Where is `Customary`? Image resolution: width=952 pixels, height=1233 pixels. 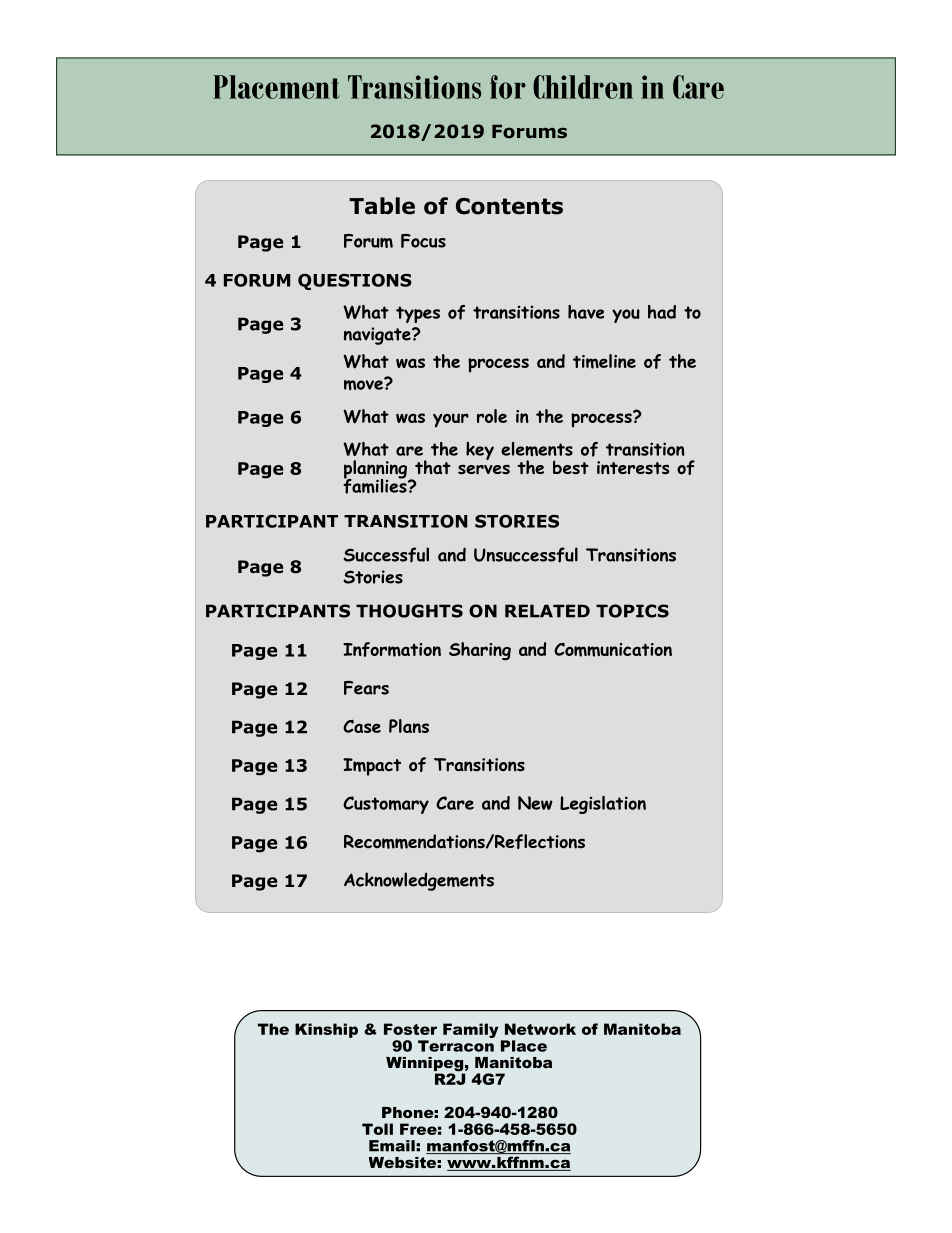 Customary is located at coordinates (386, 805).
